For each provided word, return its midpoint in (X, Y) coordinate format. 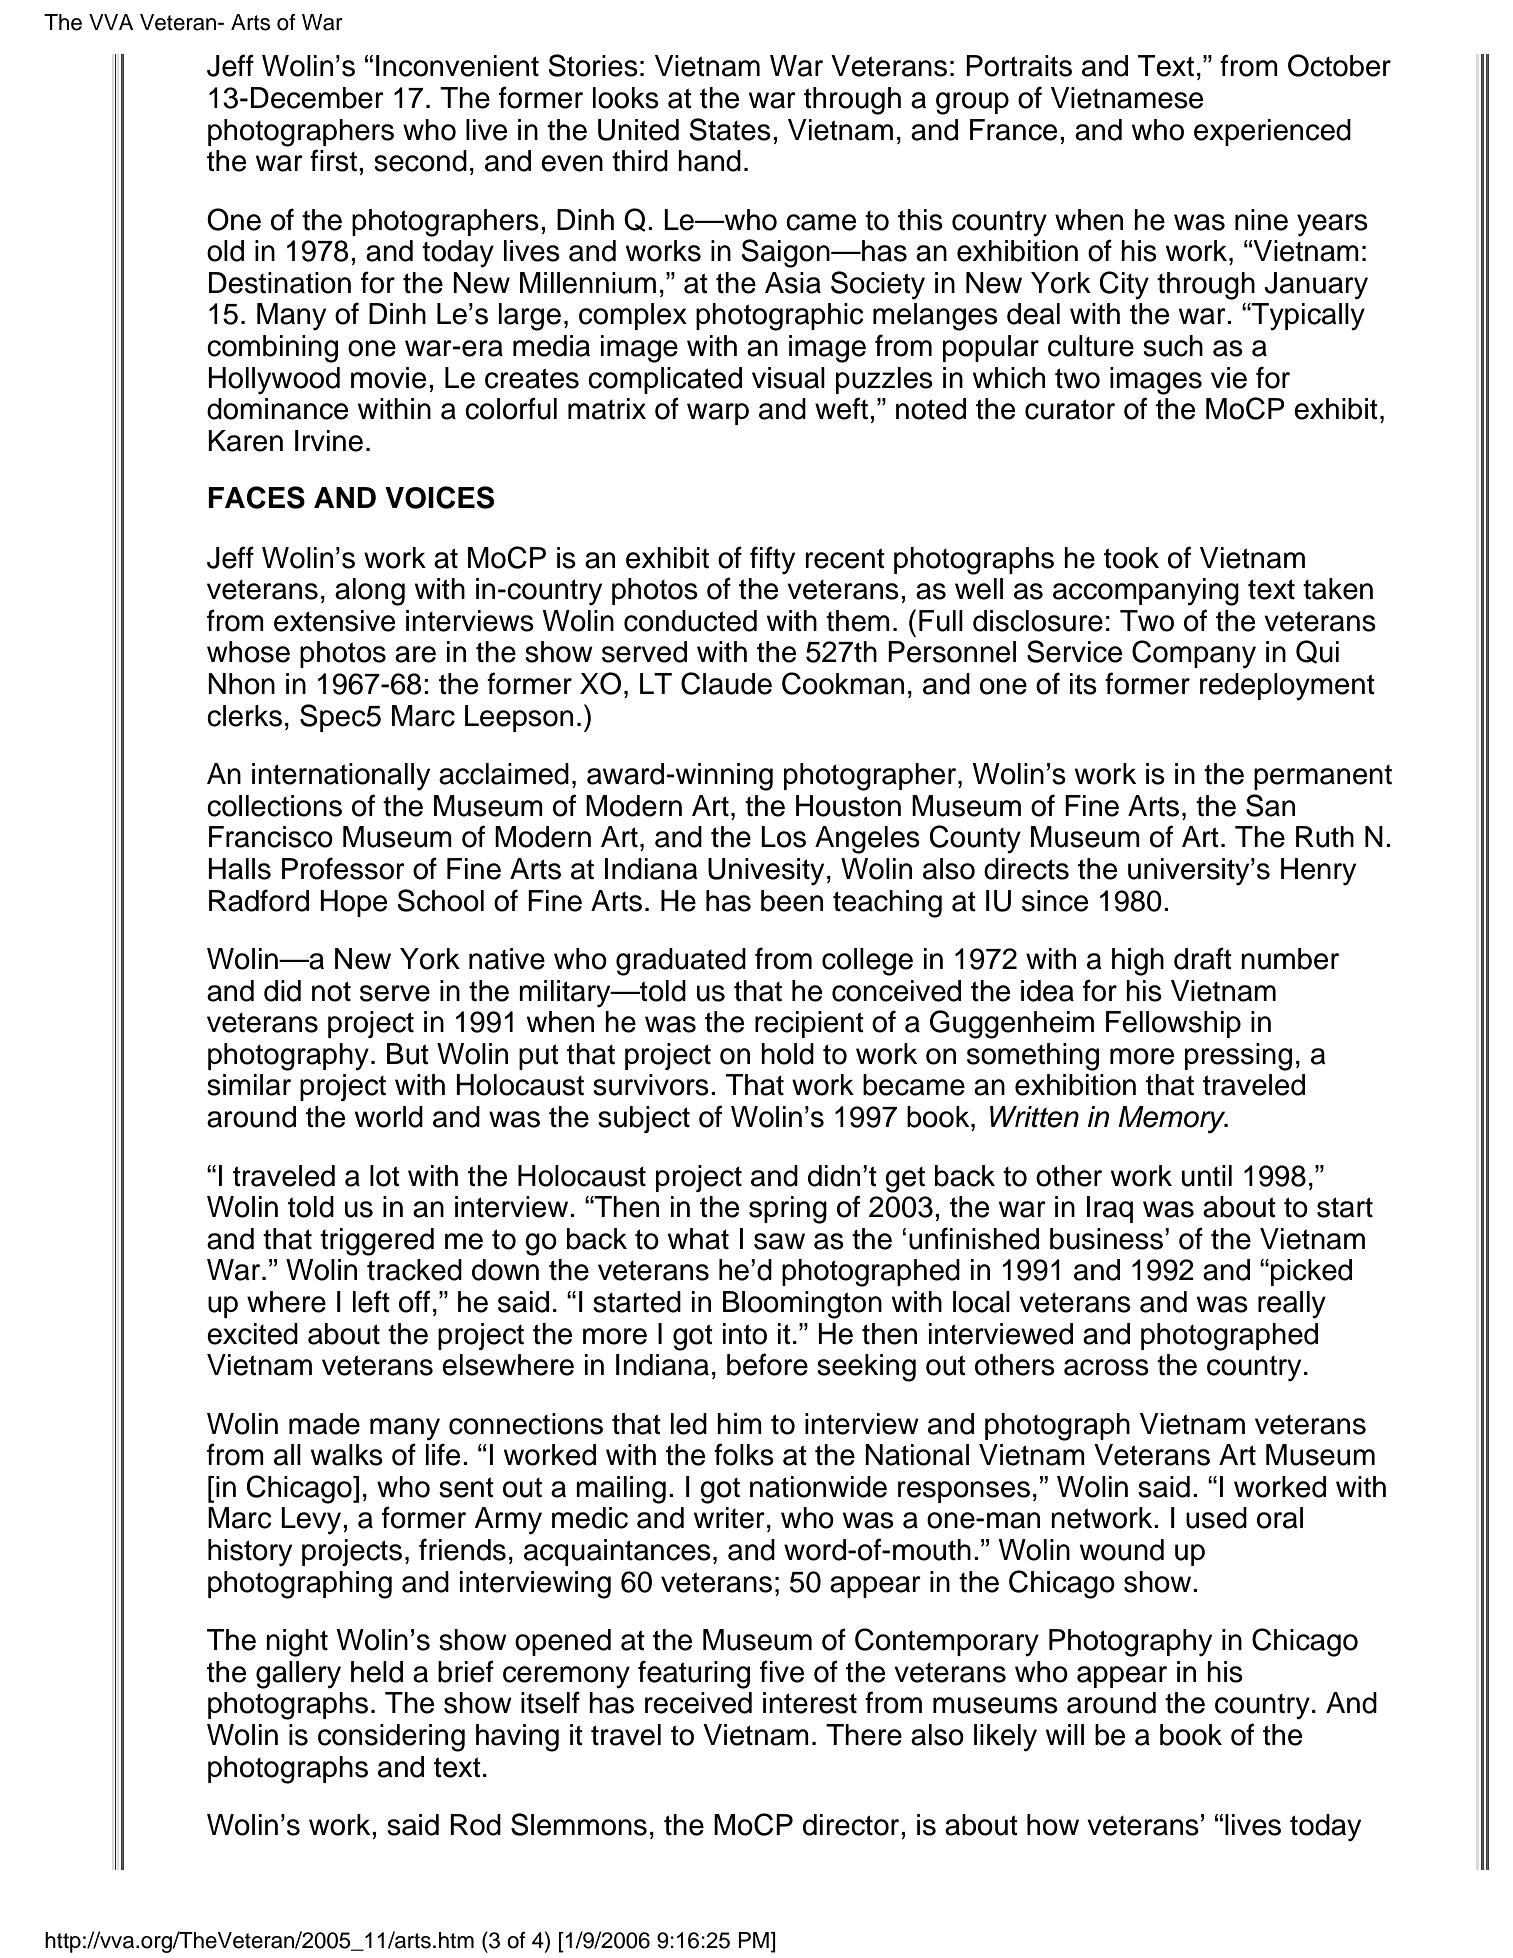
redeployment (1287, 687)
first (333, 160)
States (730, 129)
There (864, 1735)
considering (391, 1738)
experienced (1272, 132)
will (1065, 1734)
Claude (726, 683)
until (1207, 1176)
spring (788, 1210)
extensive (334, 621)
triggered (377, 1242)
